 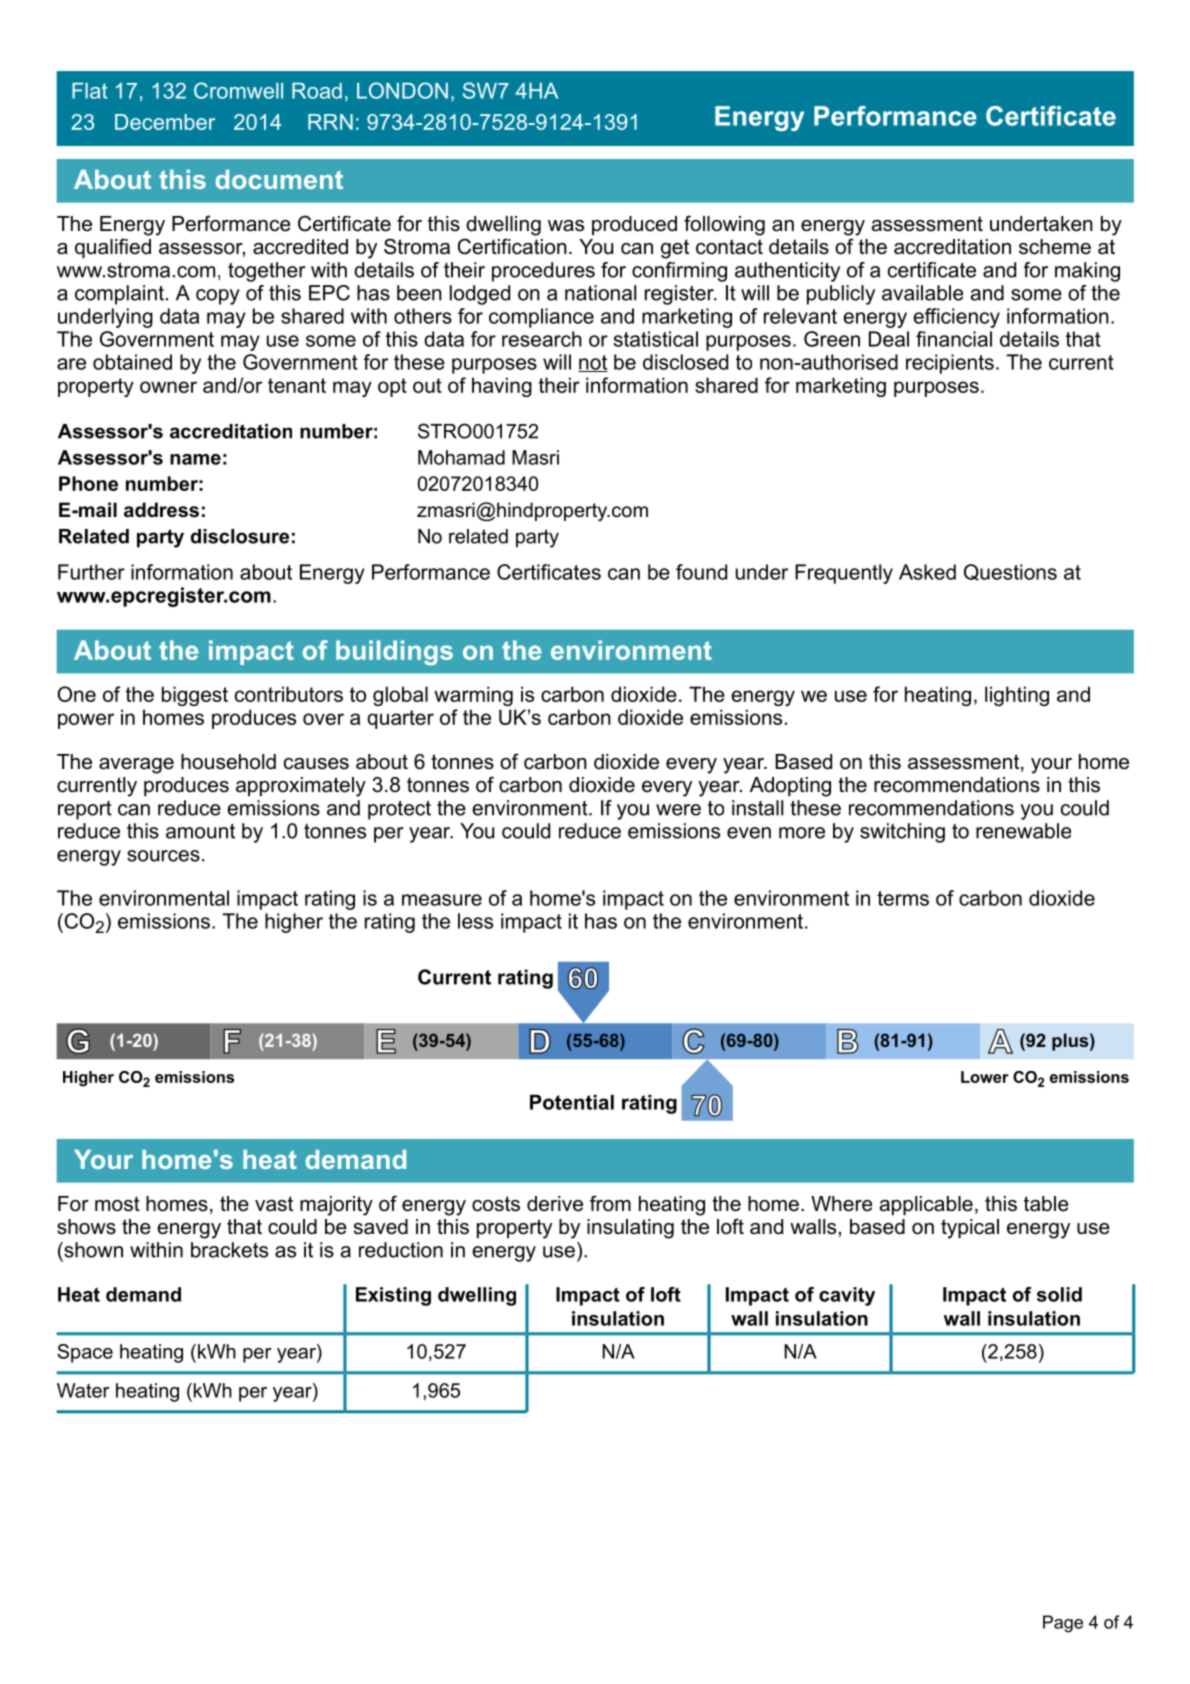 What do you see at coordinates (970, 1229) in the screenshot?
I see `typical` at bounding box center [970, 1229].
